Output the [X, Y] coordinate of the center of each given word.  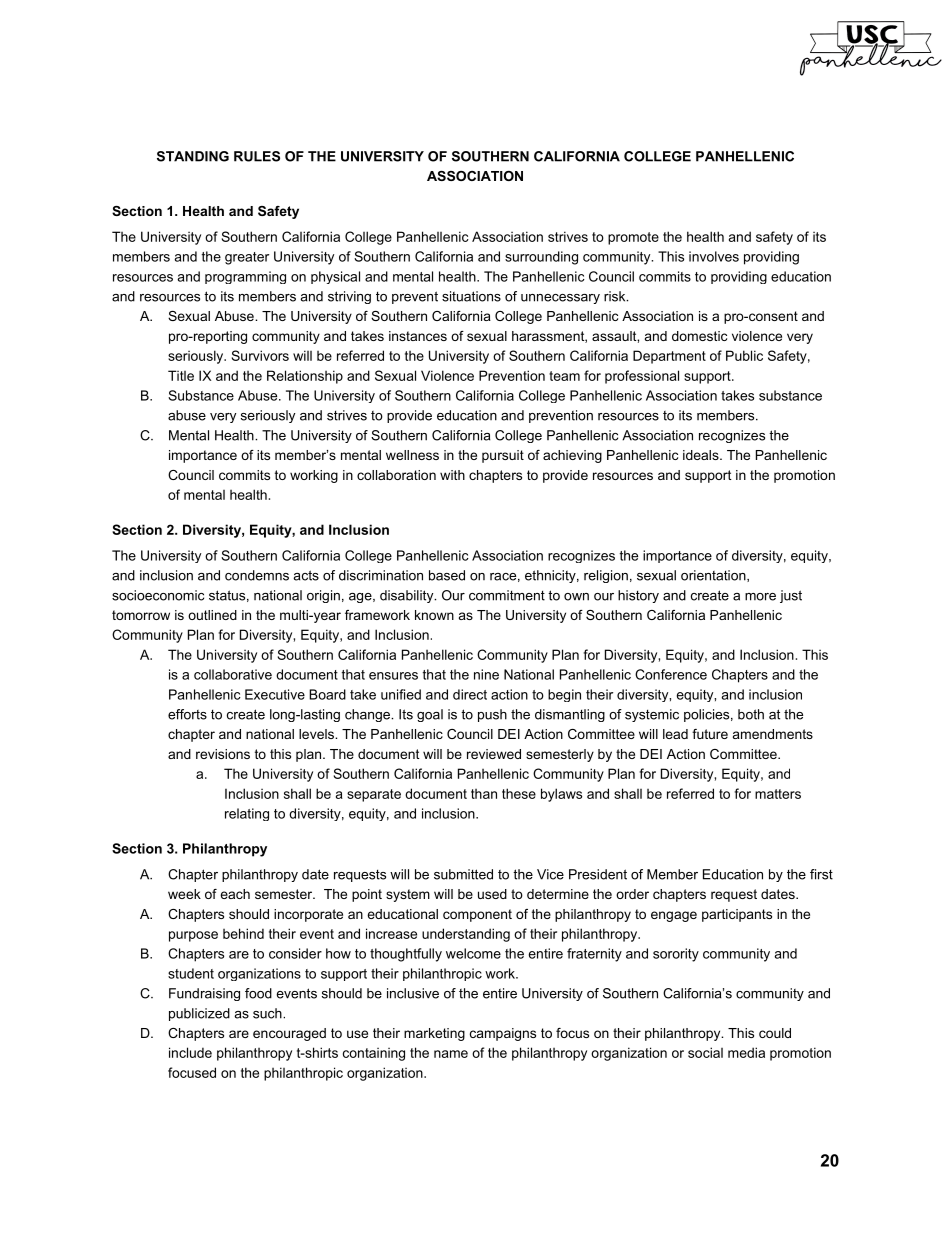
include [190, 1052]
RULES [257, 156]
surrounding [541, 258]
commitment [507, 595]
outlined [212, 615]
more [760, 597]
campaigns [503, 1034]
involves [714, 256]
